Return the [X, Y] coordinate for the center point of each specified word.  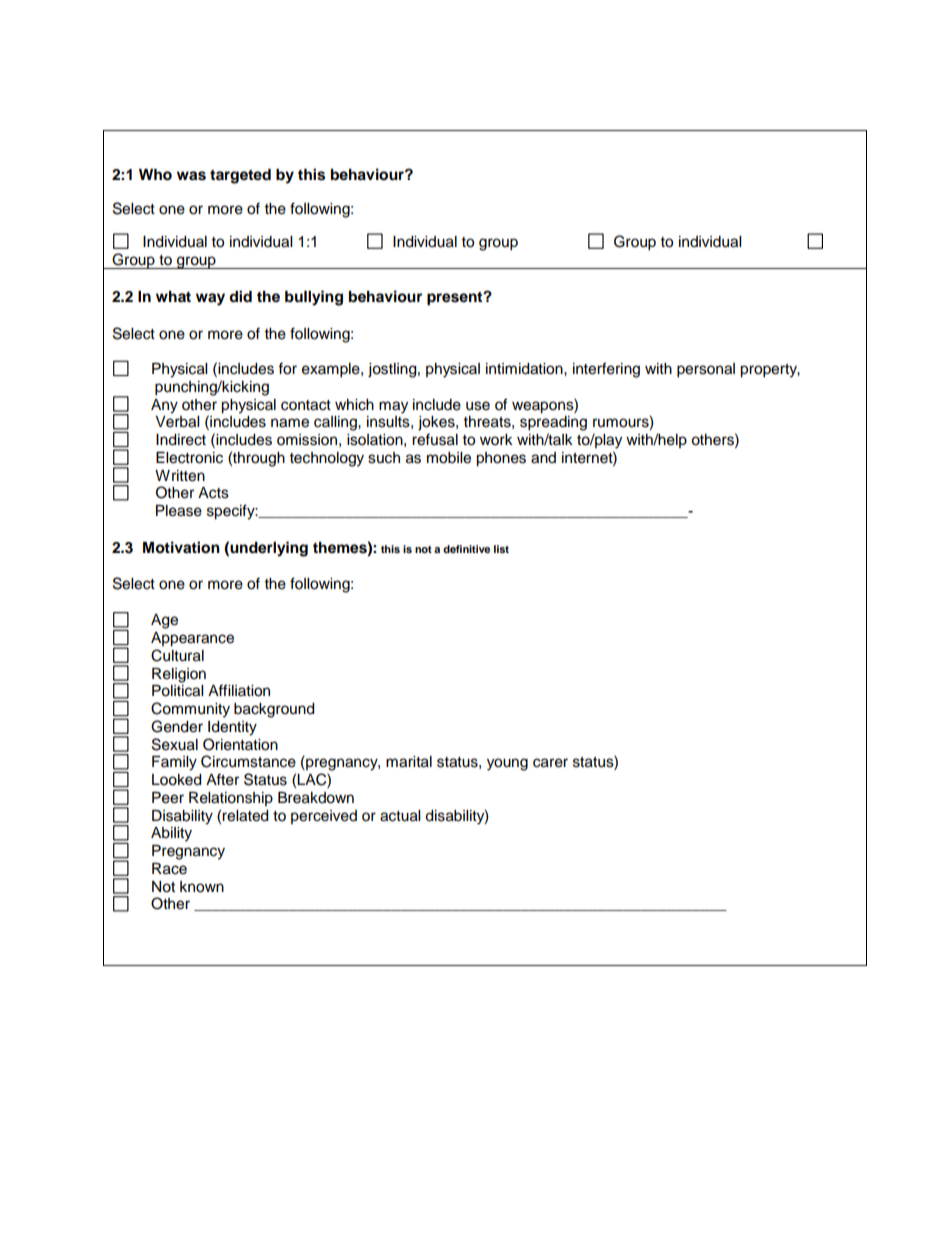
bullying [314, 298]
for [287, 368]
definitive [466, 549]
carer [550, 763]
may [393, 407]
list [501, 549]
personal [706, 370]
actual [400, 816]
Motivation [181, 547]
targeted [240, 176]
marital [409, 762]
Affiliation [239, 690]
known [202, 887]
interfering [606, 370]
